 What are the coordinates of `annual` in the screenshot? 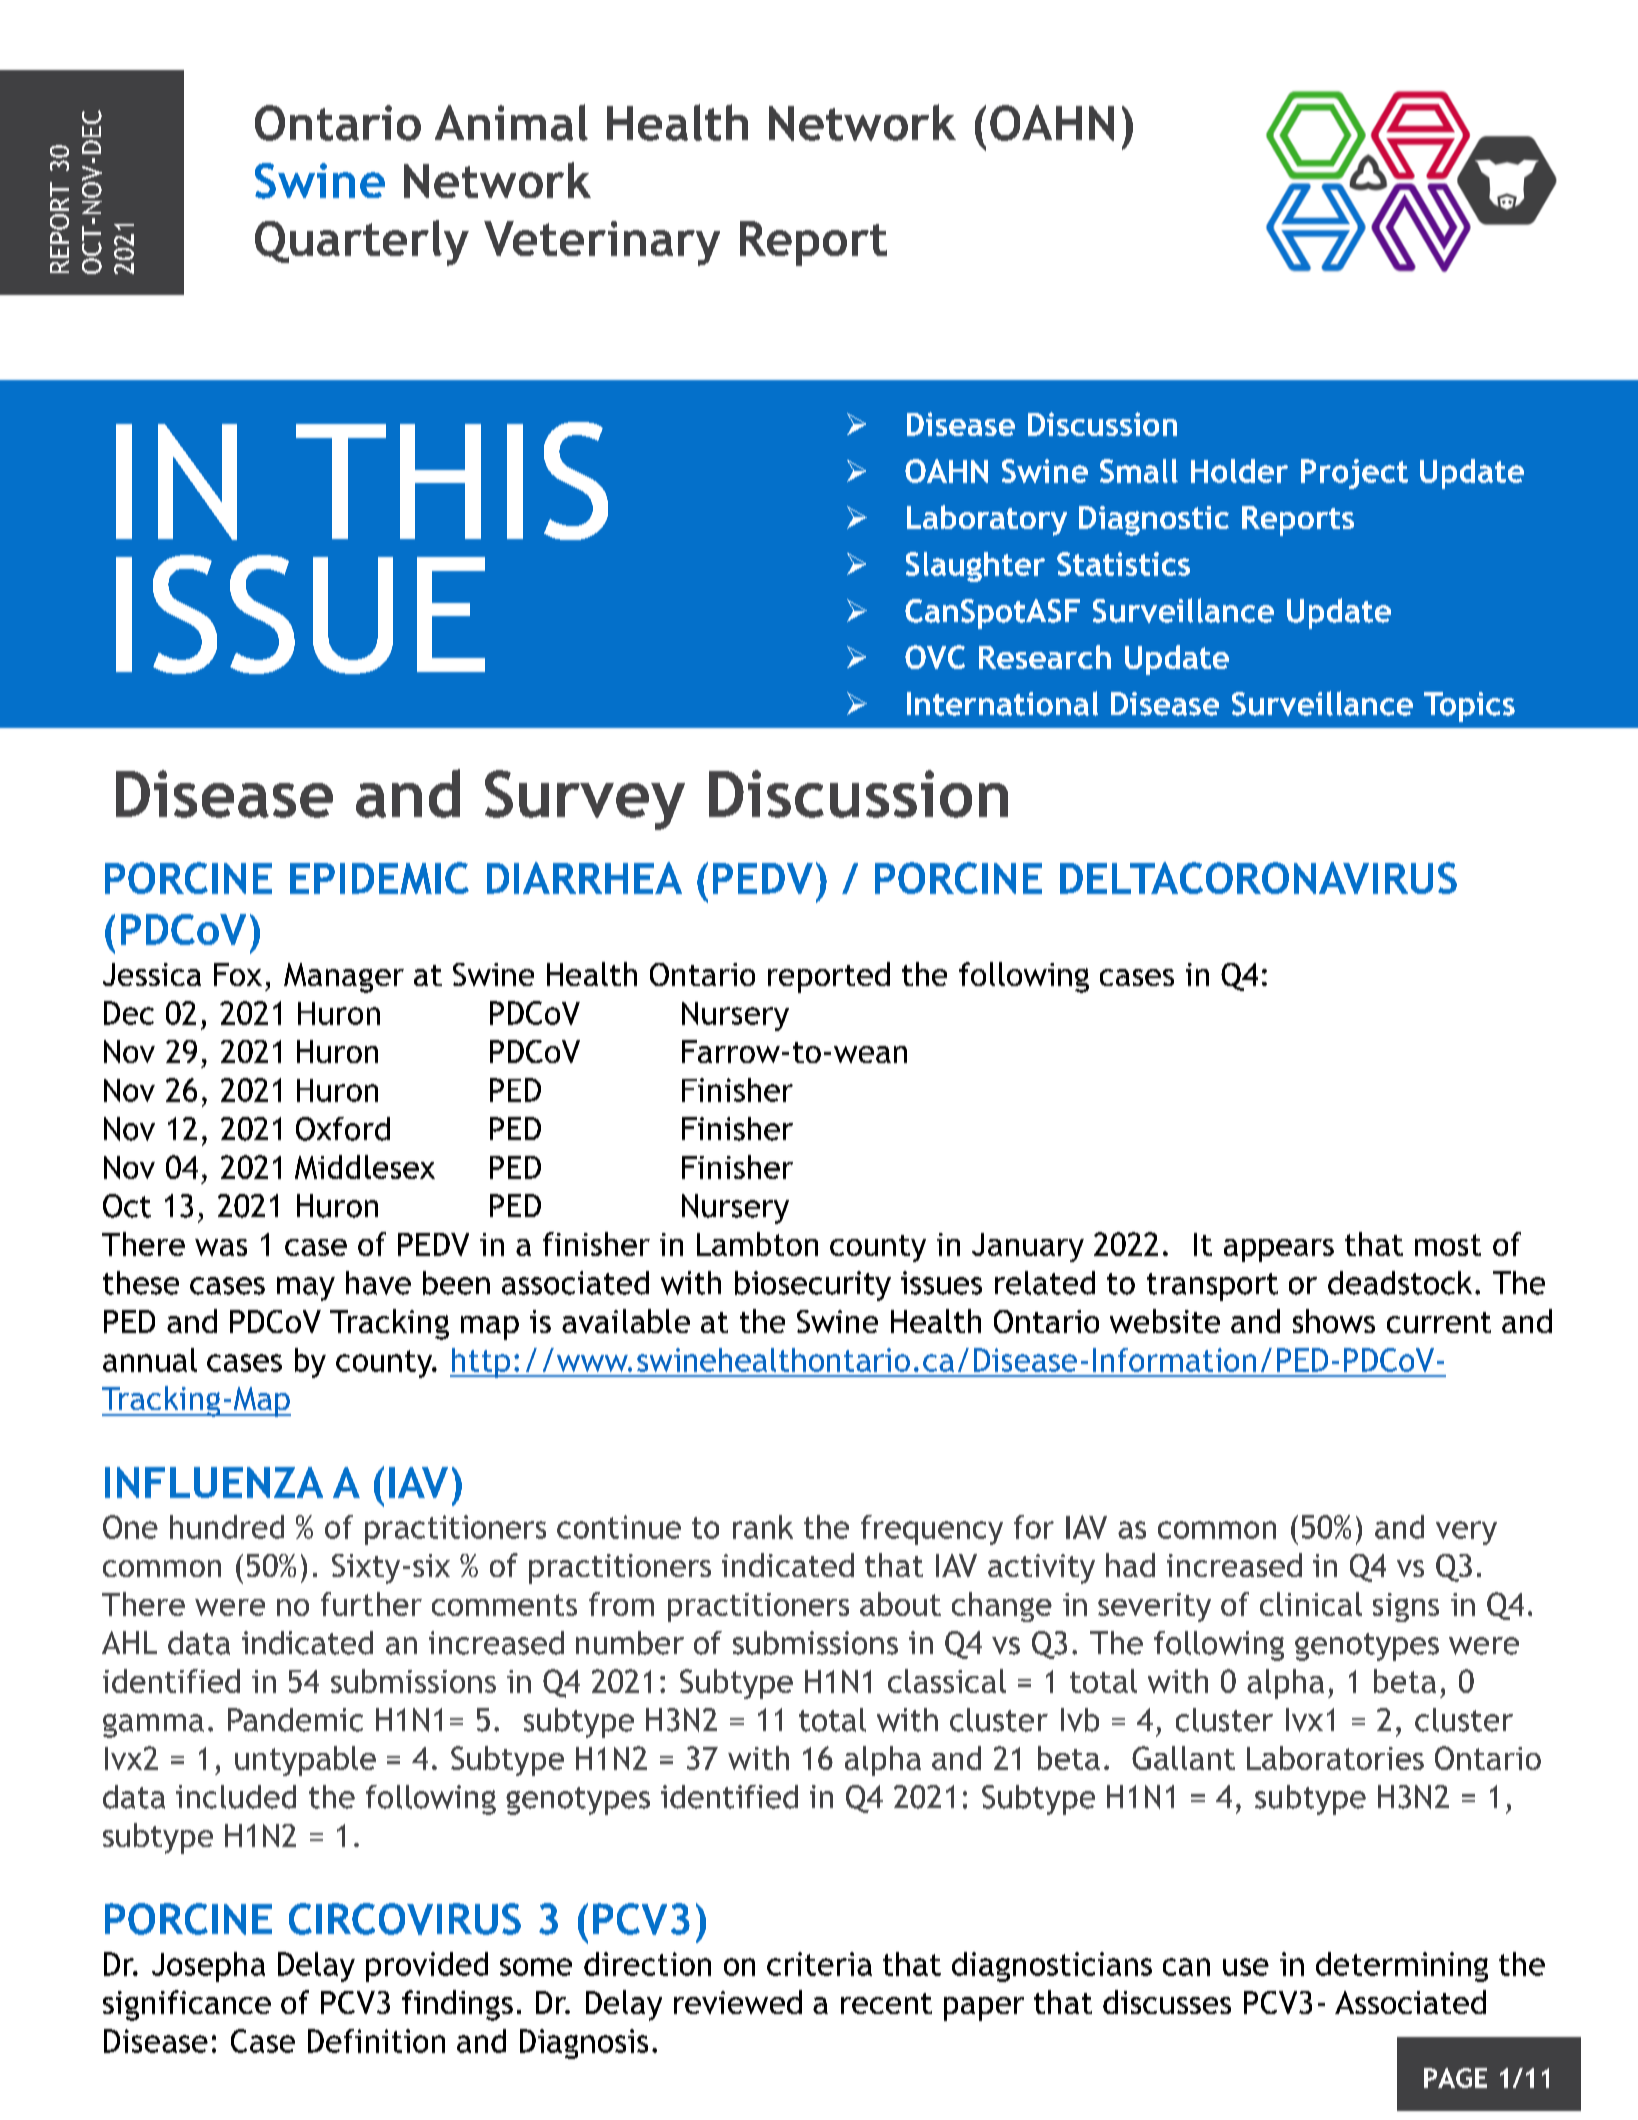 It's located at (150, 1360).
